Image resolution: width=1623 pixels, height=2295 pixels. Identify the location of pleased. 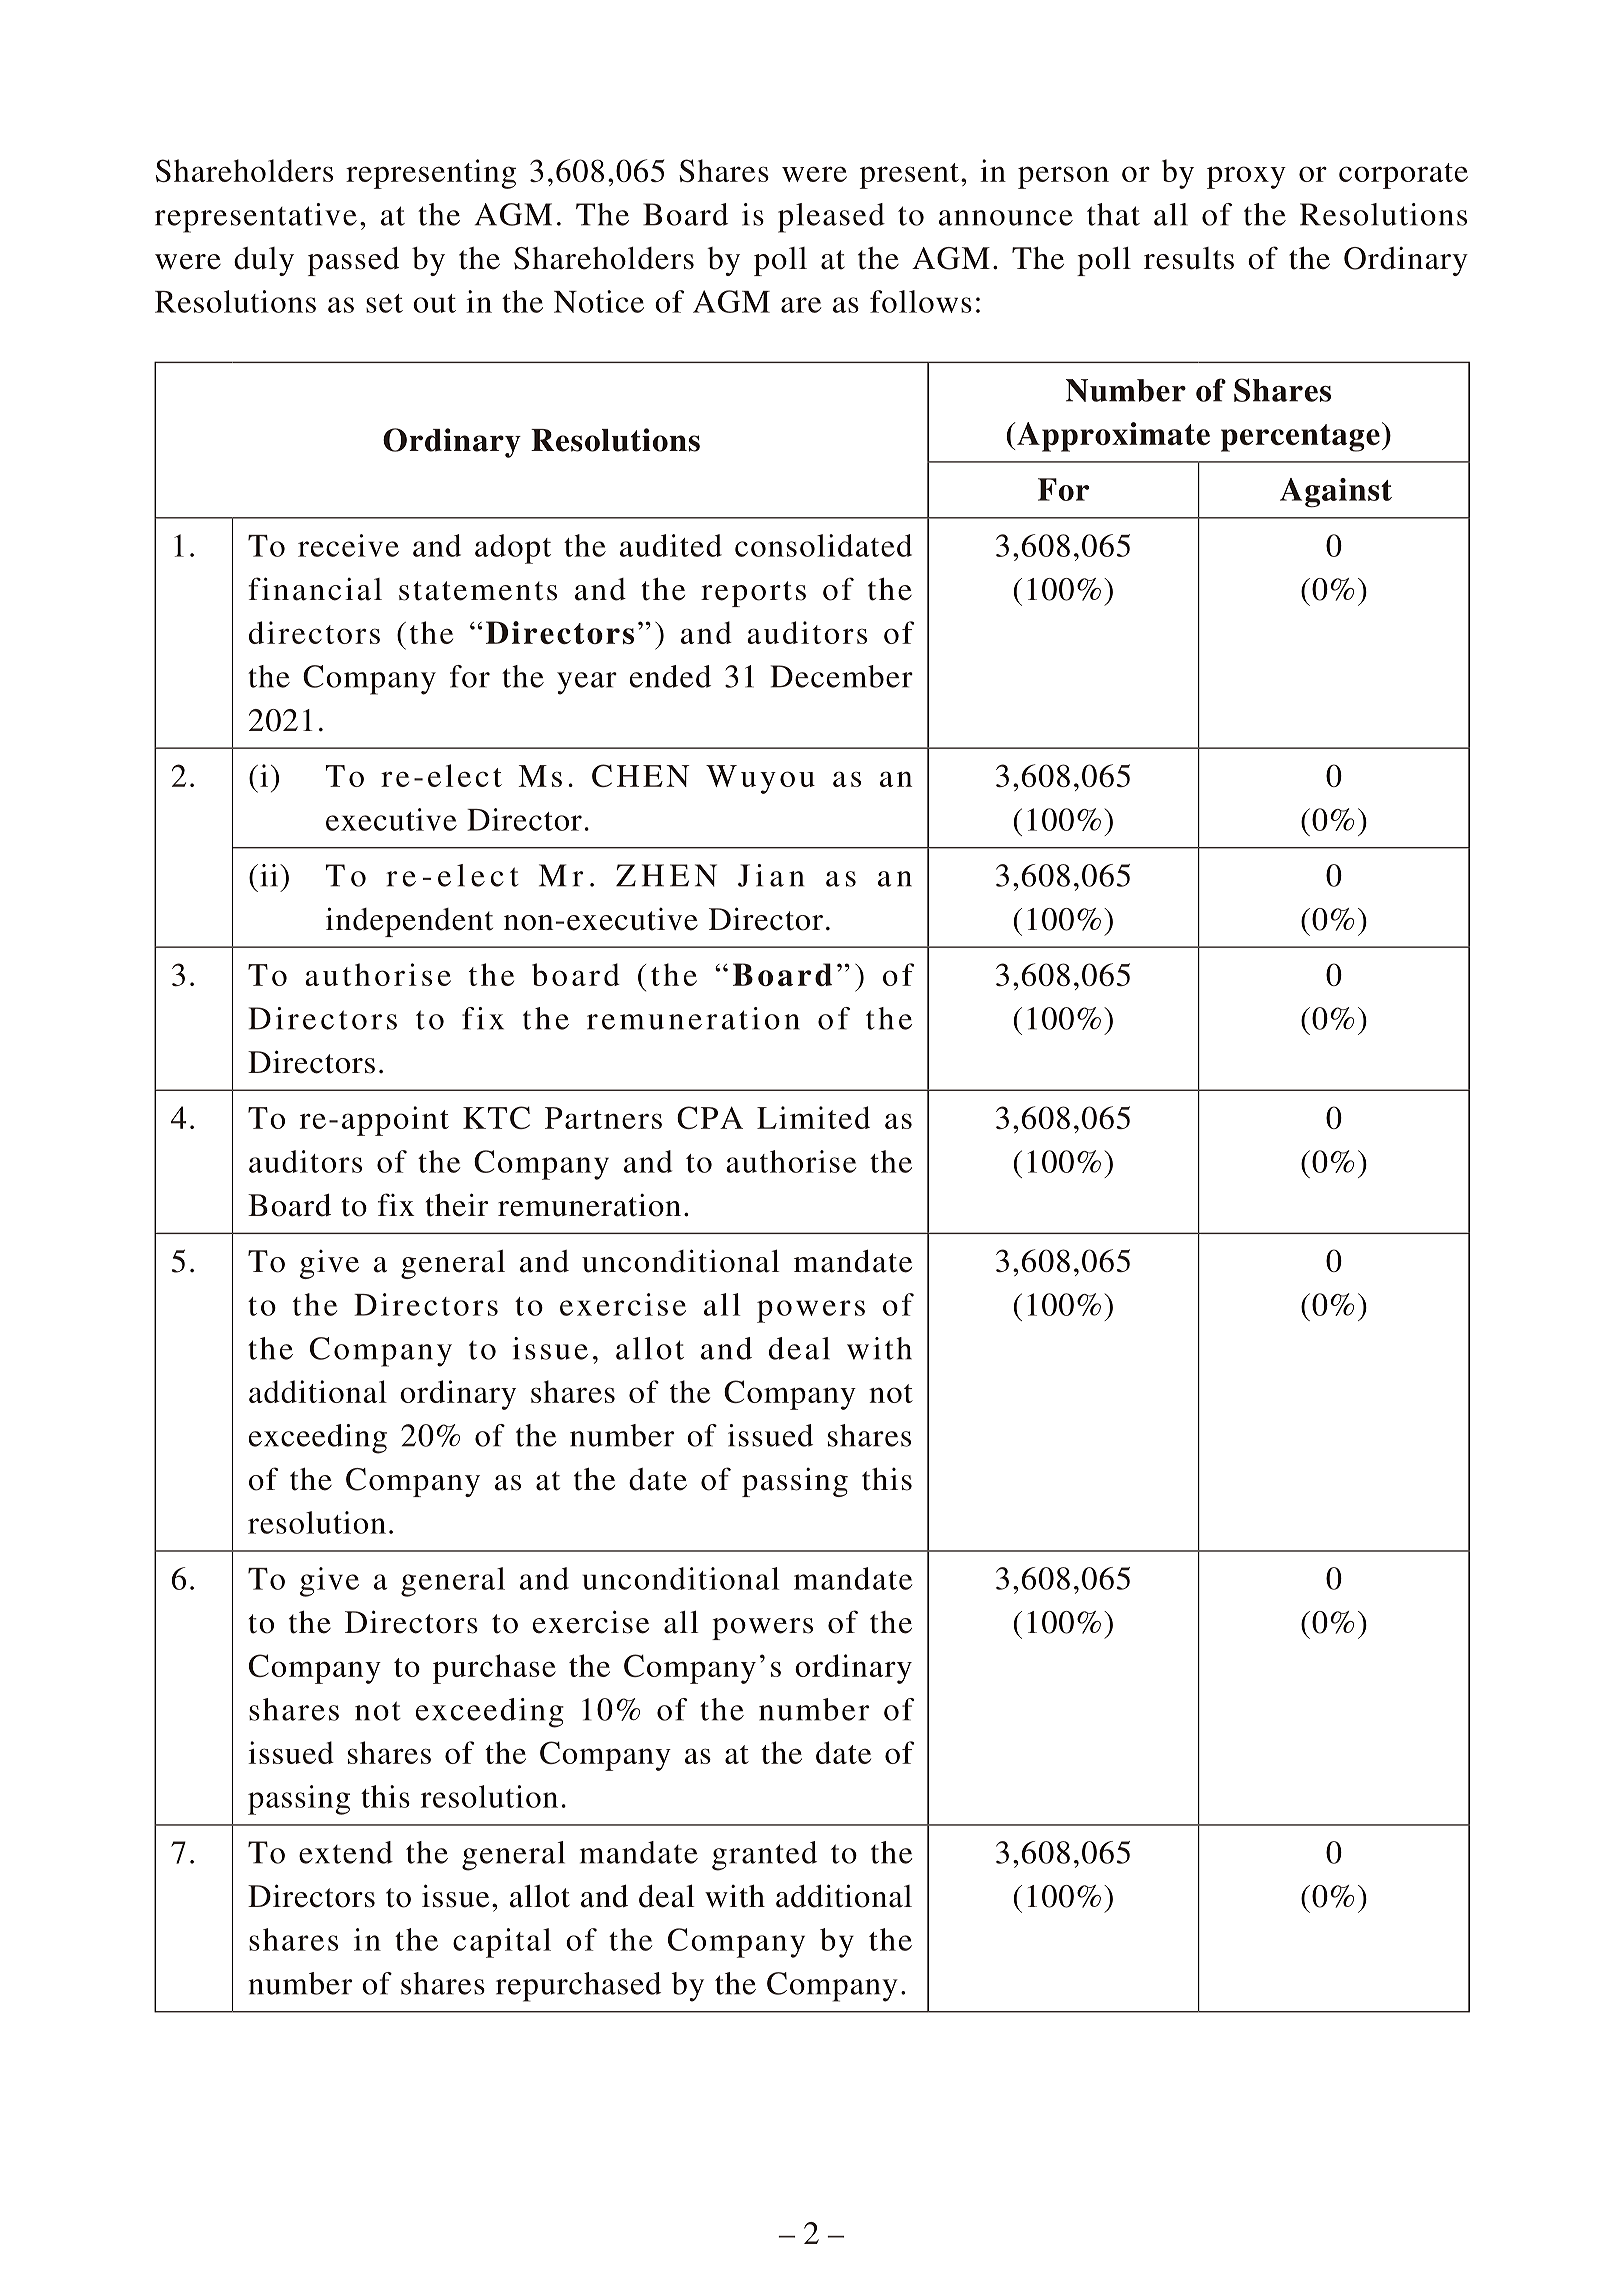
(831, 218).
